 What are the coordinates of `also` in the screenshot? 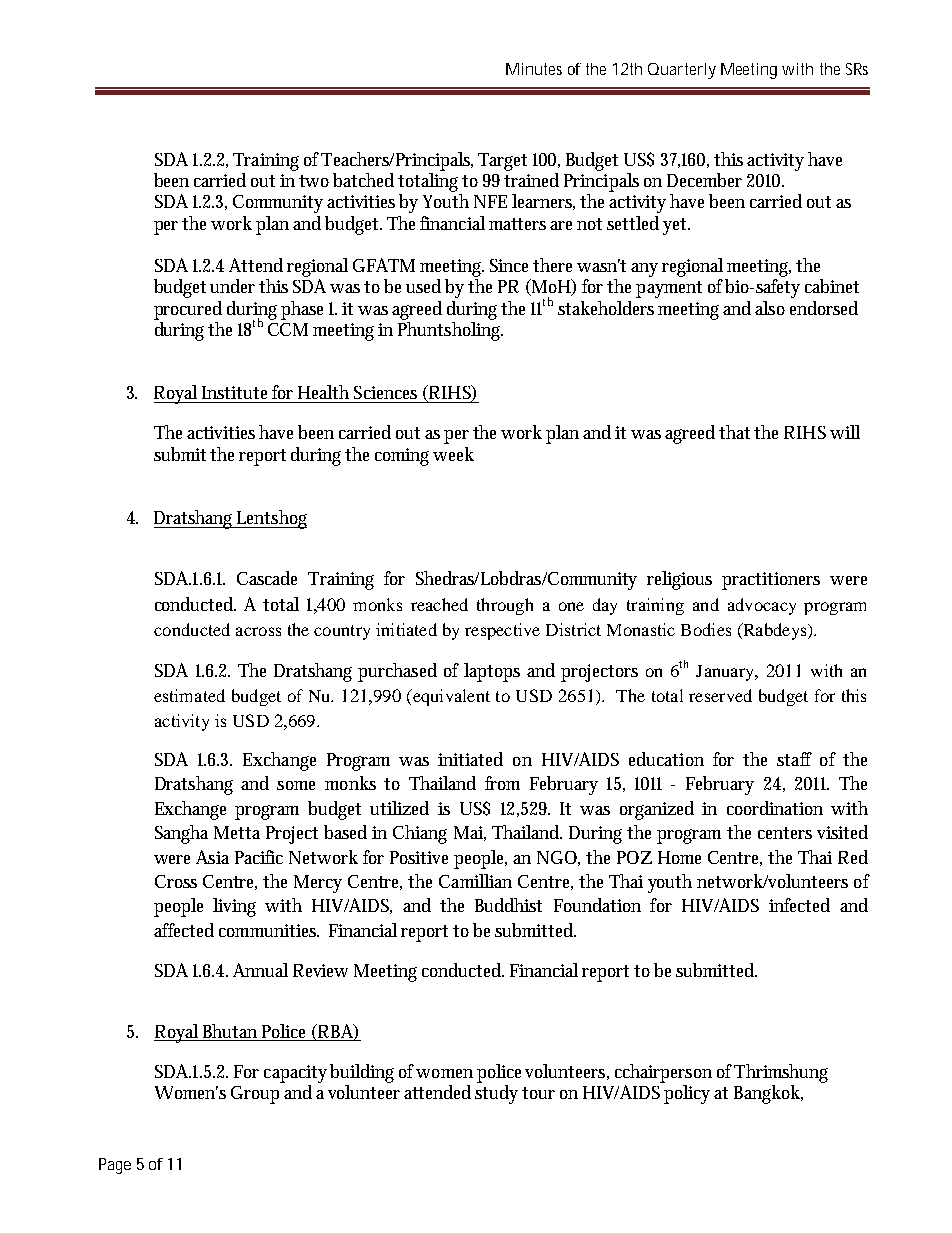 It's located at (770, 308).
